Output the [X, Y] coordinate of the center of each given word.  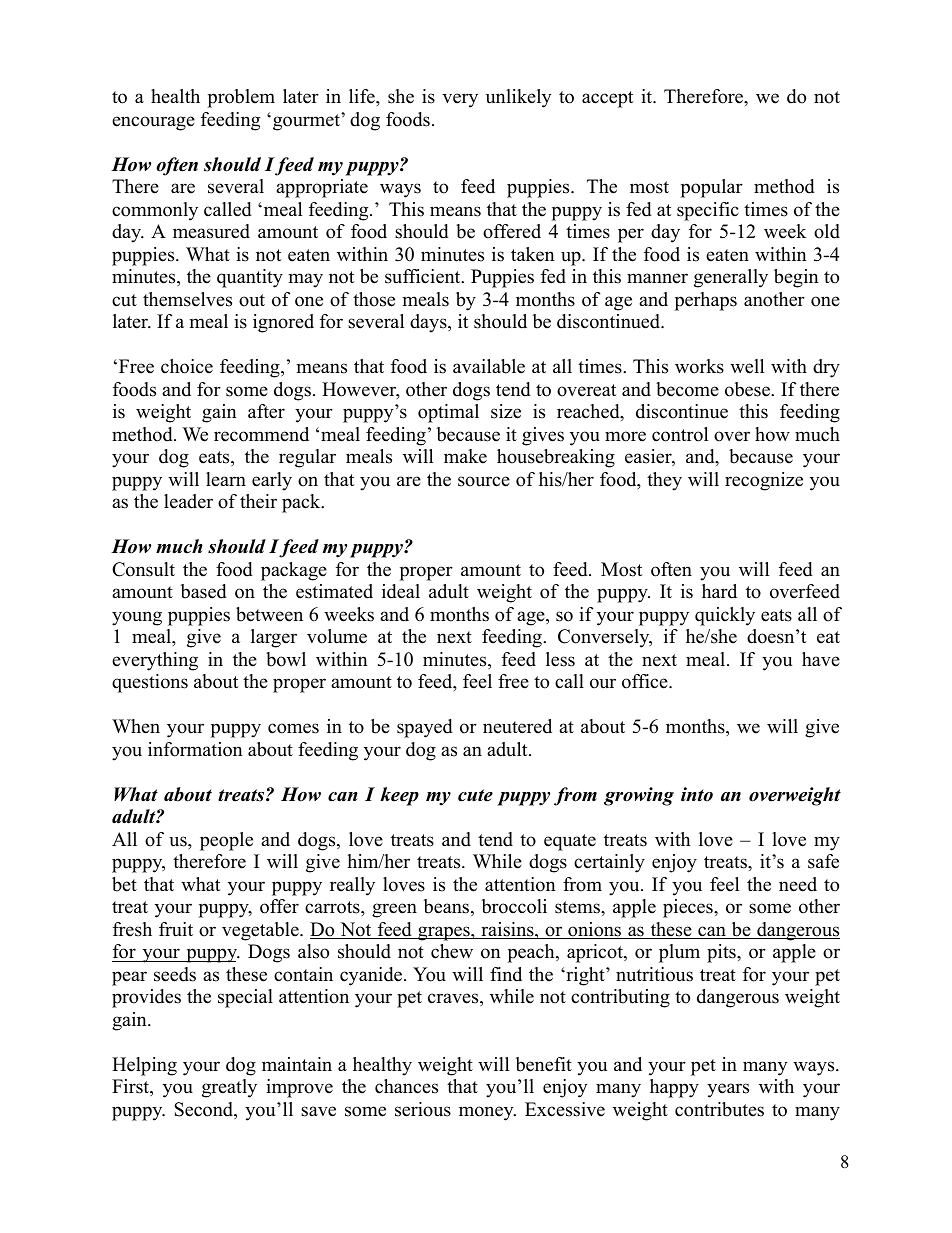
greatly [229, 1088]
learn [226, 479]
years [728, 1090]
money [487, 1113]
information [195, 749]
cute [475, 795]
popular [712, 188]
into [697, 794]
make [465, 456]
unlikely [518, 98]
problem [241, 98]
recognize [764, 481]
